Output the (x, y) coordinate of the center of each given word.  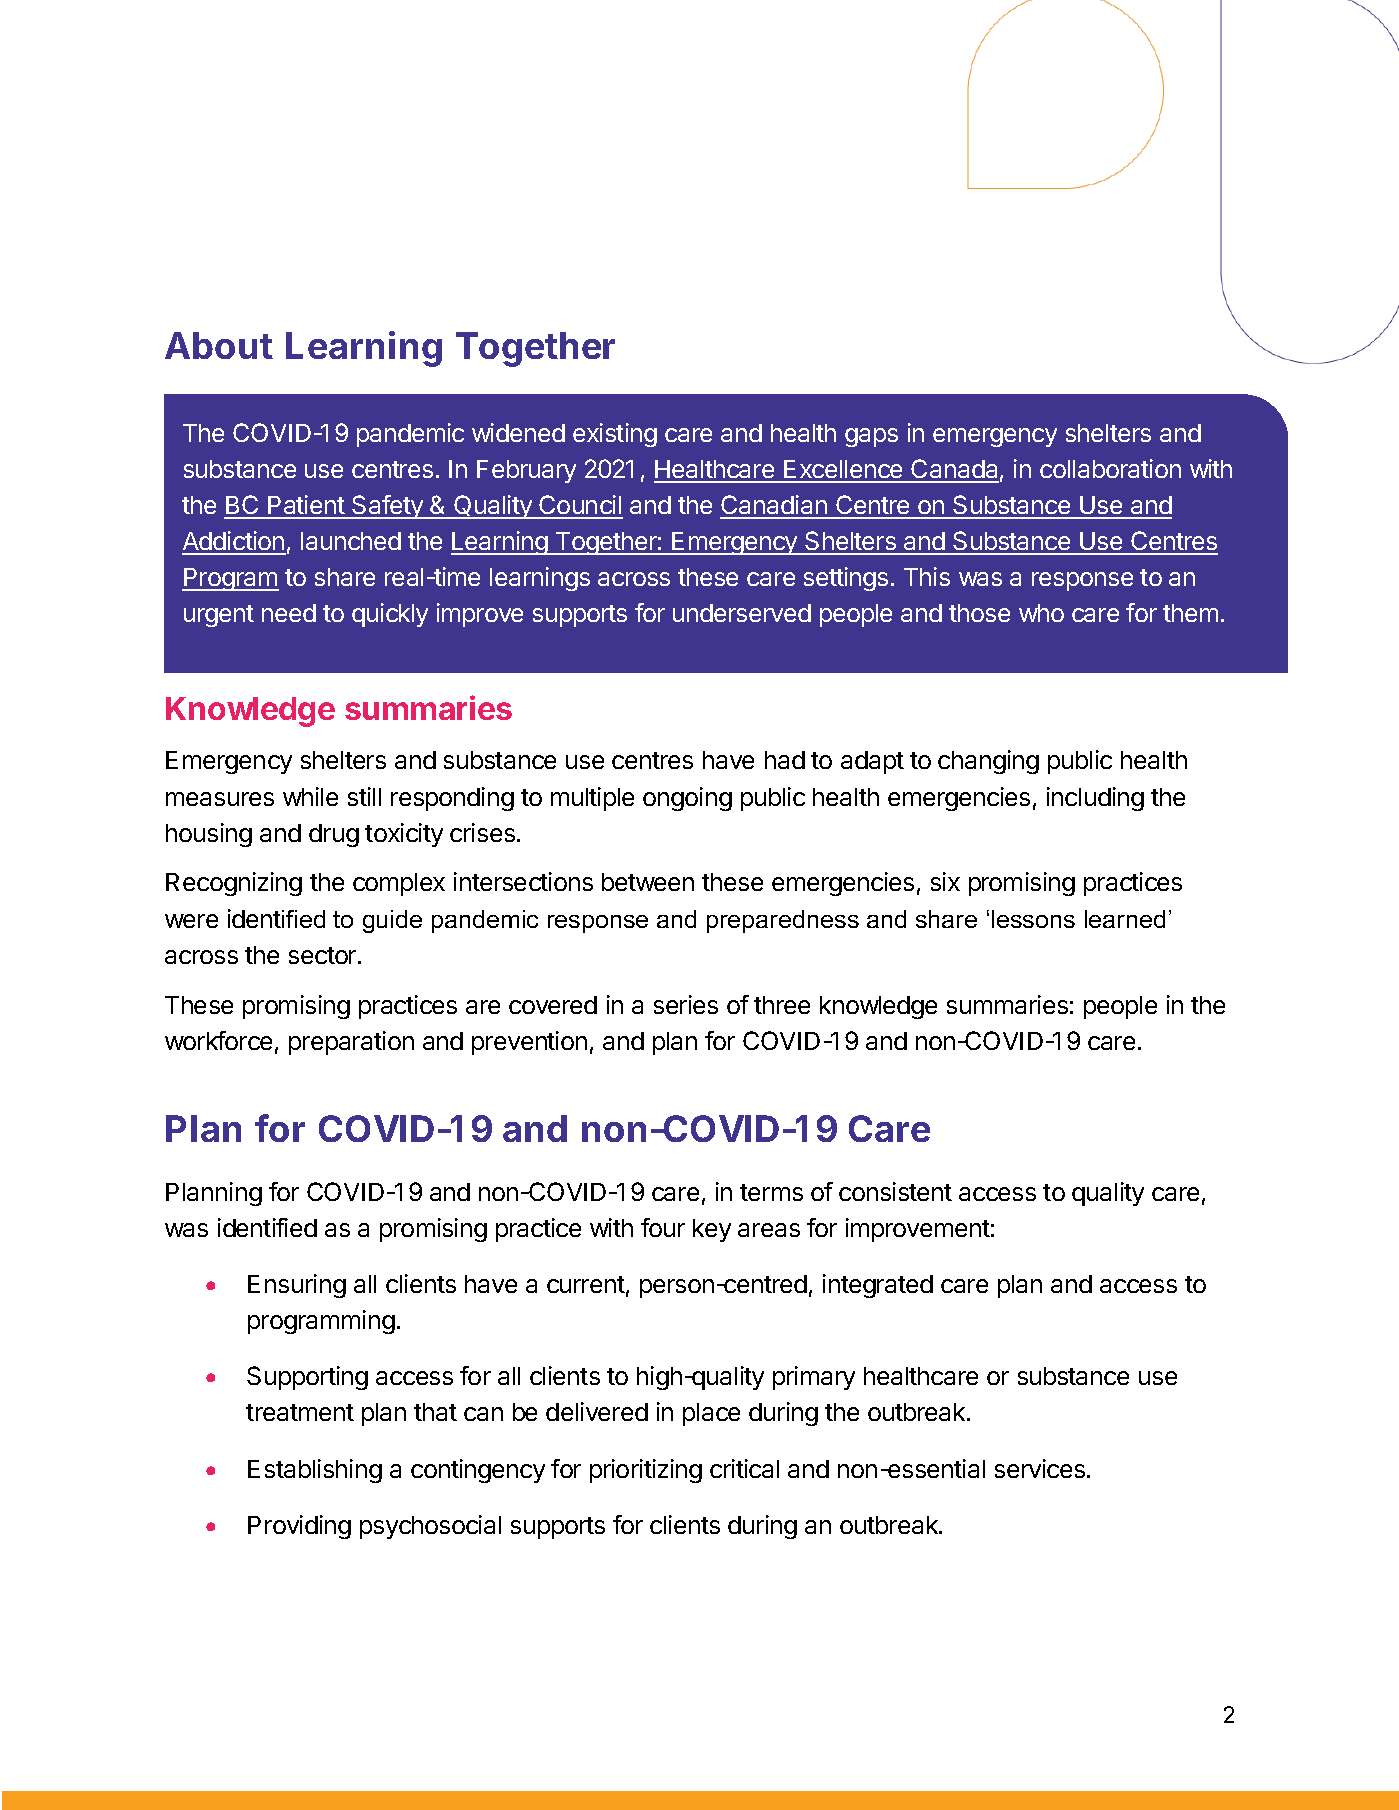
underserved (742, 613)
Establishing (315, 1471)
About (219, 345)
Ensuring (297, 1286)
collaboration (1110, 468)
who (1041, 613)
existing (615, 435)
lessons (1033, 919)
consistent (895, 1191)
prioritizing (646, 1471)
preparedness (783, 921)
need (289, 613)
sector (324, 955)
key (712, 1230)
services (1040, 1468)
